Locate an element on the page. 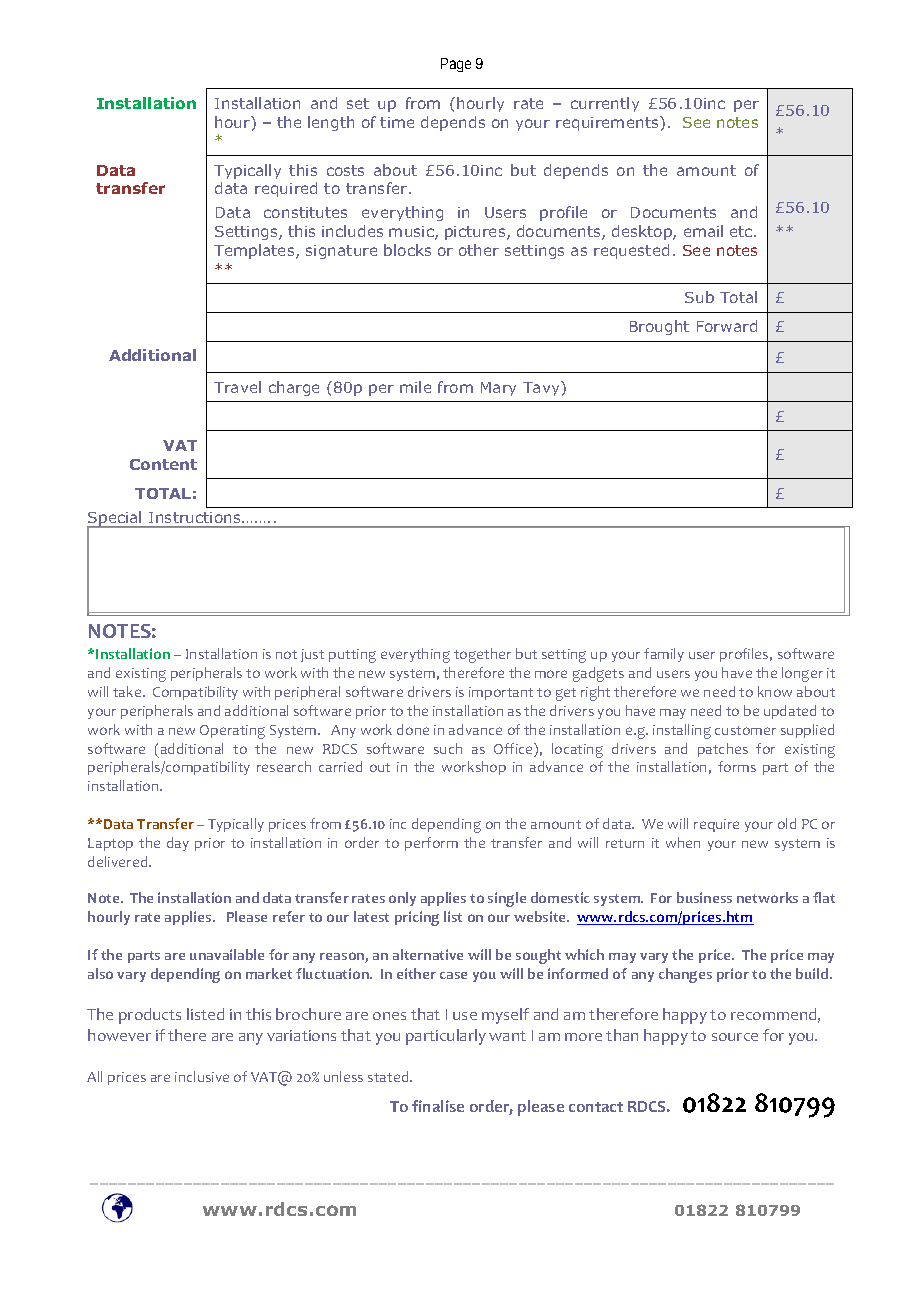  patches is located at coordinates (723, 750).
